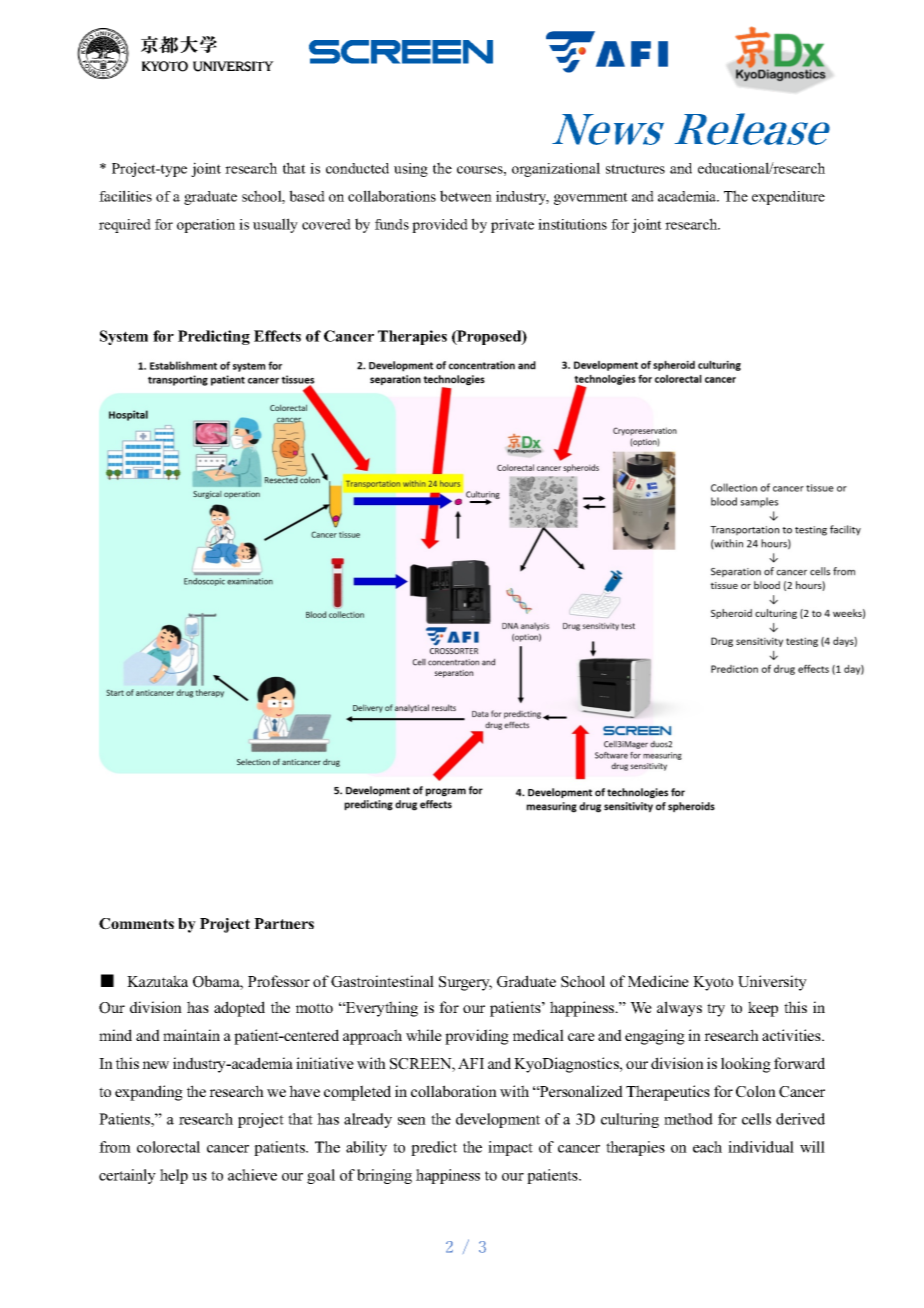  What do you see at coordinates (284, 923) in the screenshot?
I see `Partners` at bounding box center [284, 923].
